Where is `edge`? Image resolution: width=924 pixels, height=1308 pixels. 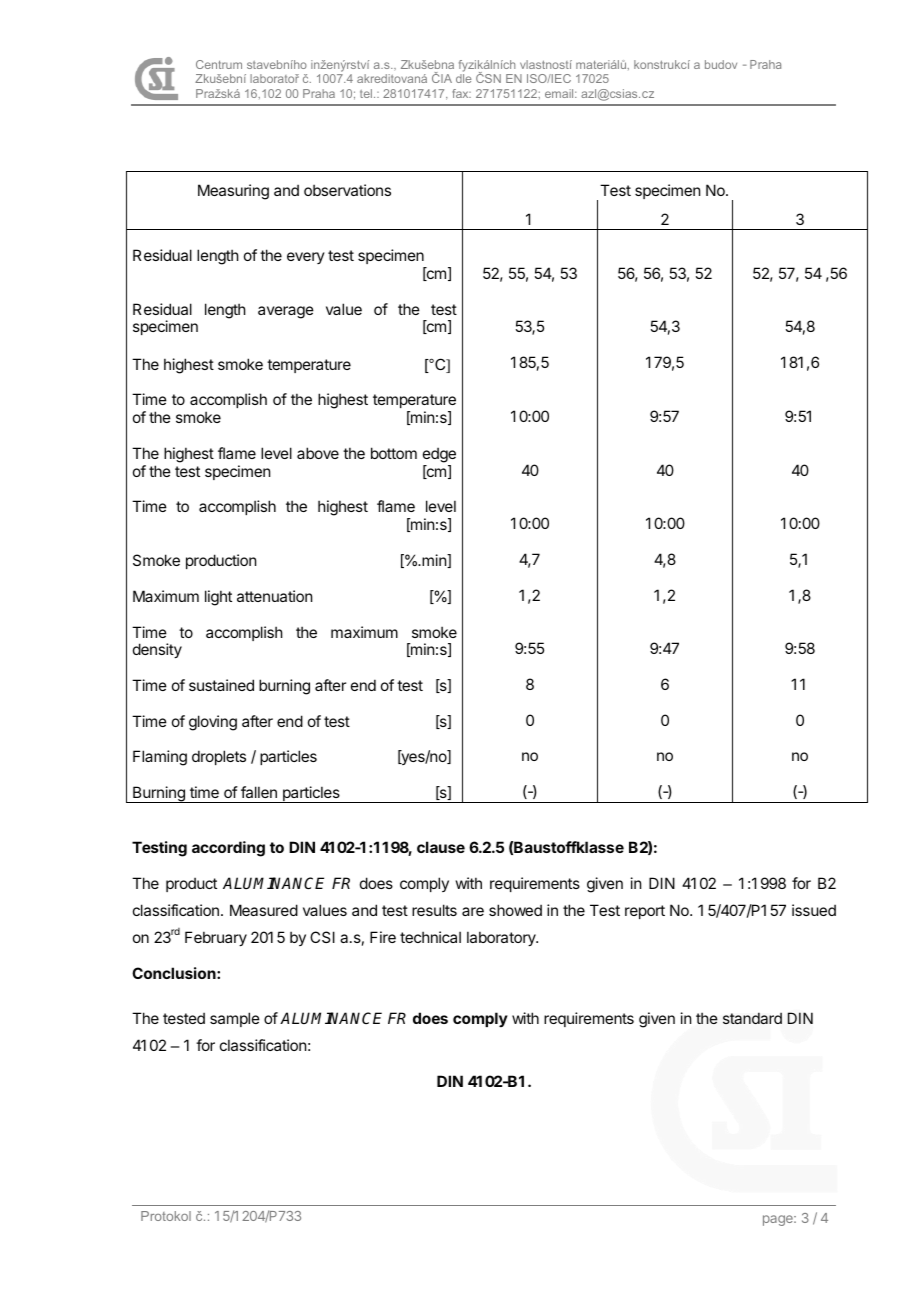 edge is located at coordinates (439, 455).
